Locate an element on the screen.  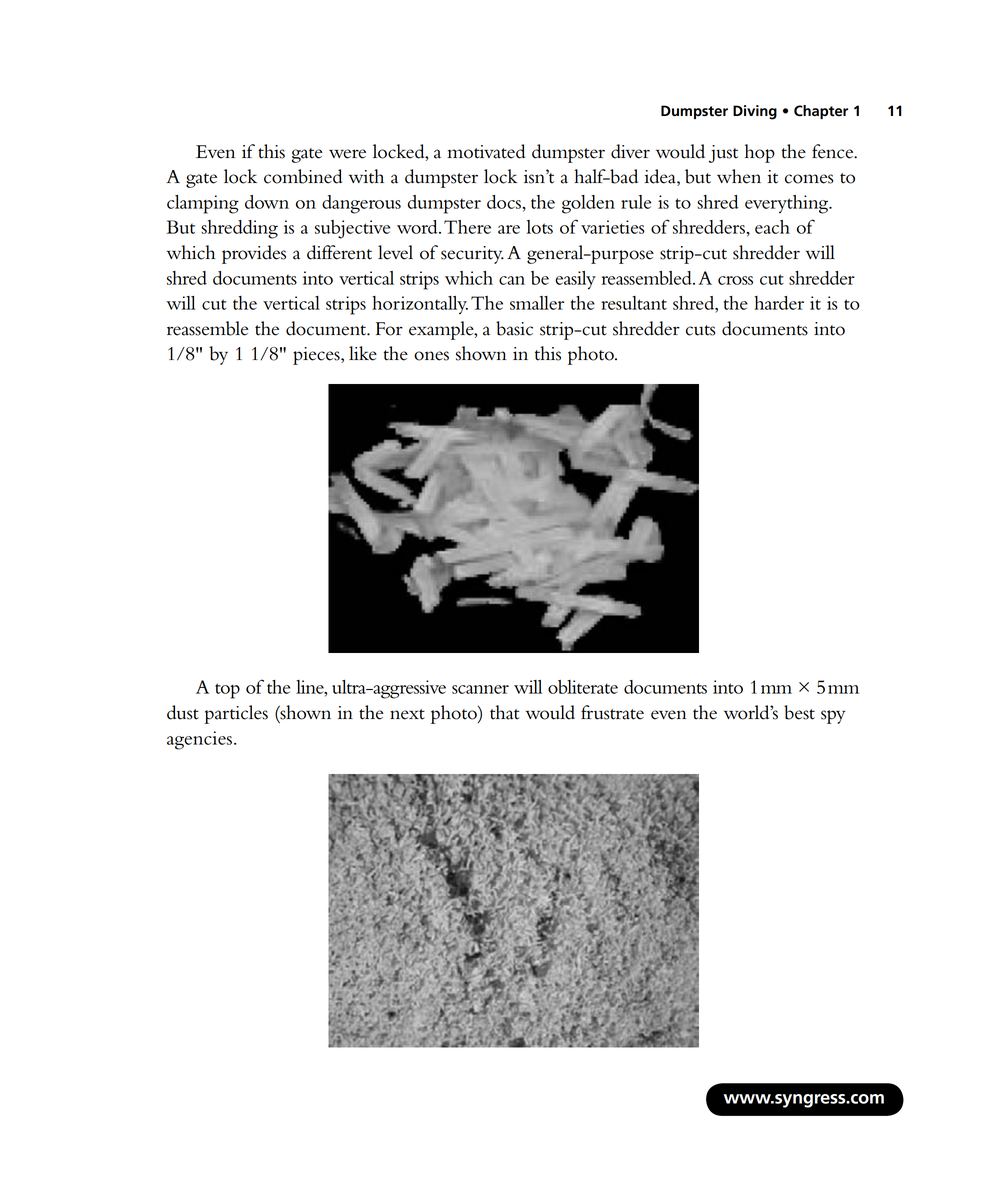
particles is located at coordinates (236, 714).
